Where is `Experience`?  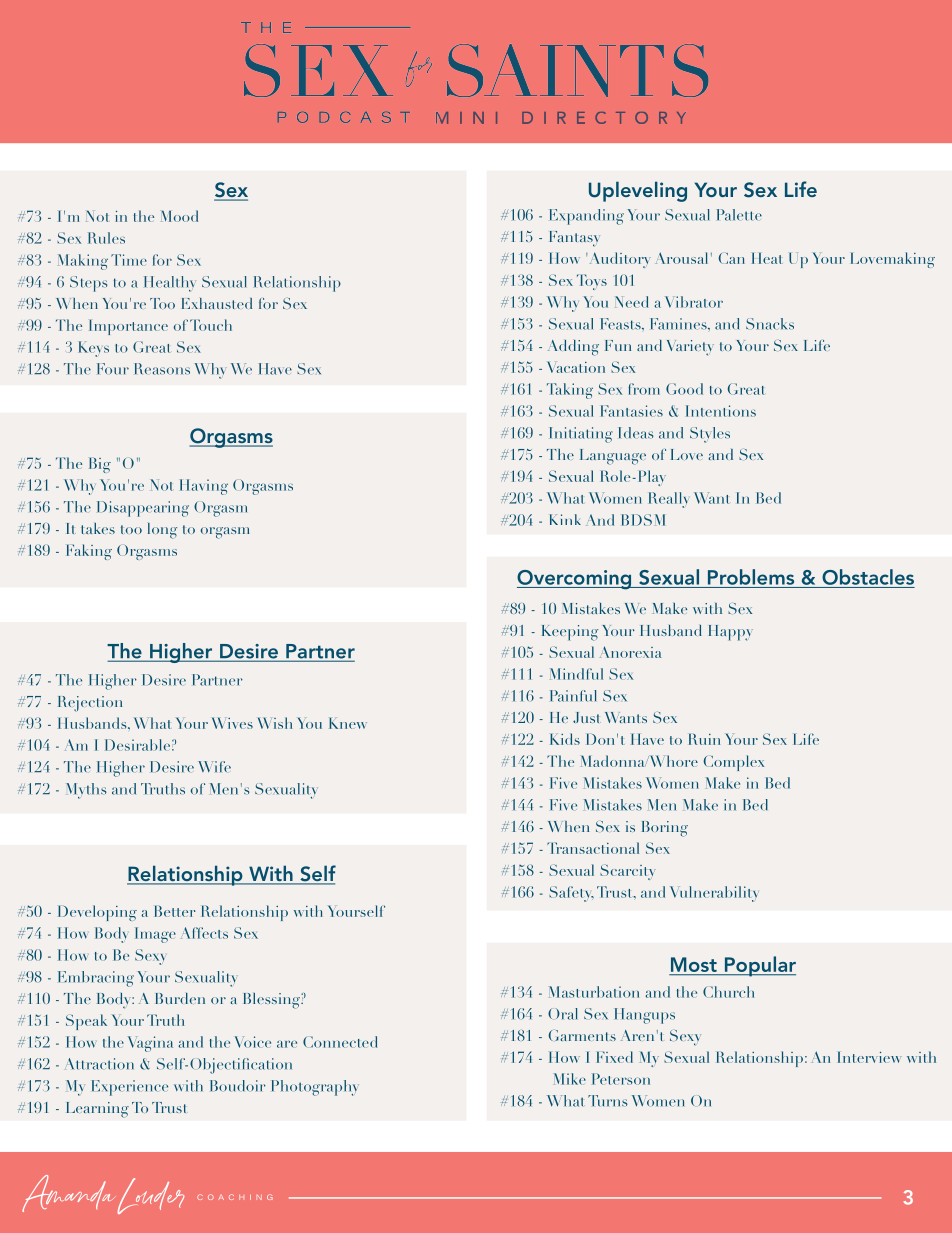
Experience is located at coordinates (130, 1088).
